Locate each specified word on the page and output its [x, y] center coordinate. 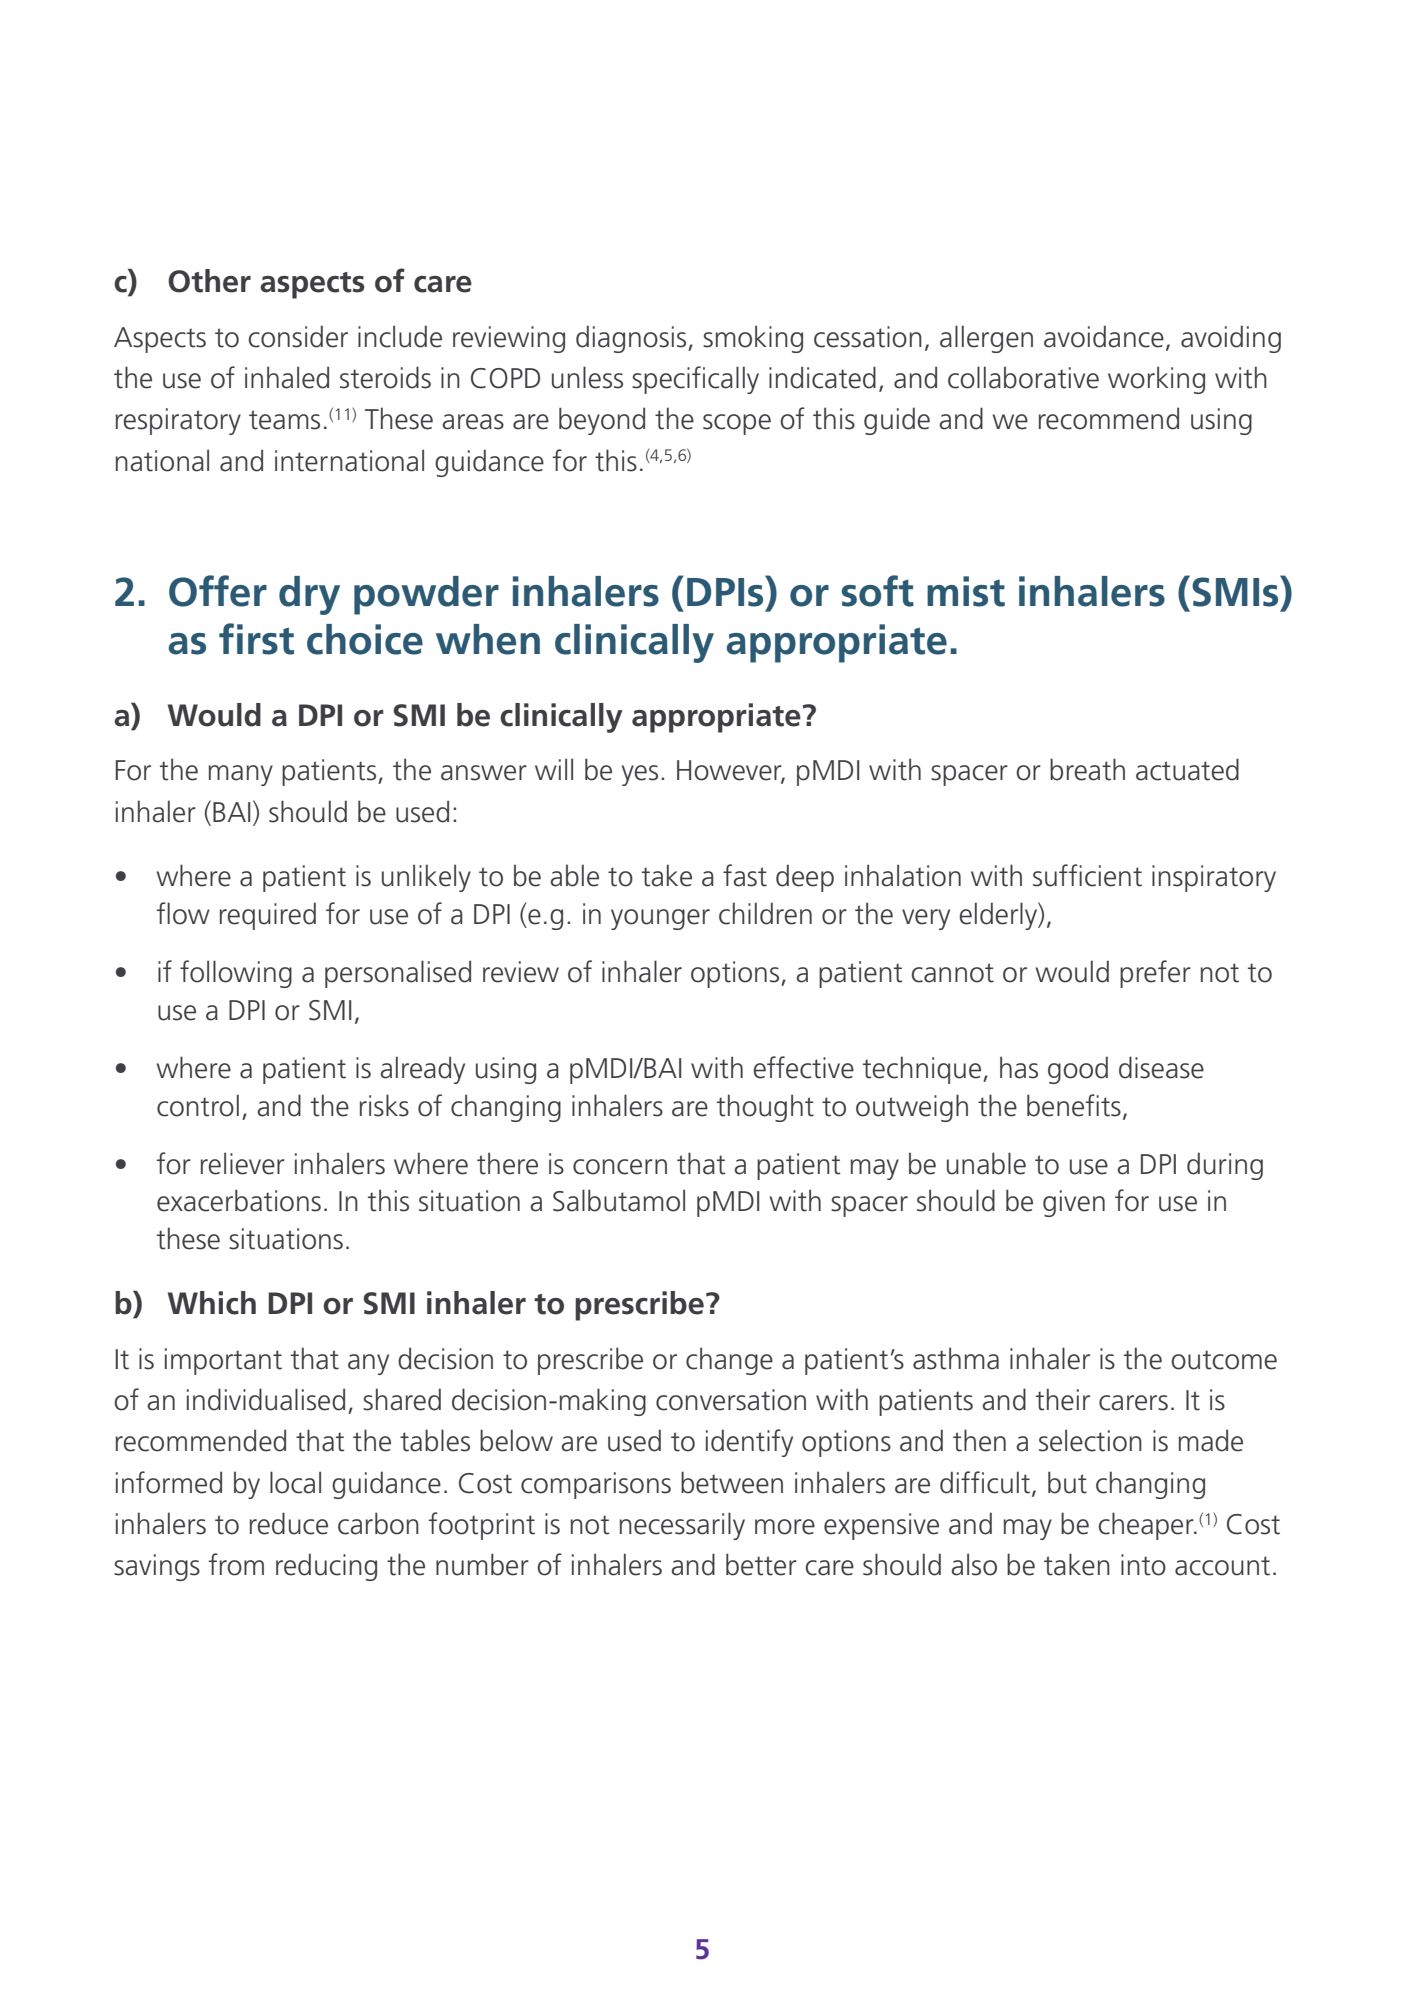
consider [298, 336]
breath [1087, 769]
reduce [289, 1523]
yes [640, 775]
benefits [1074, 1105]
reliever [243, 1163]
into [1143, 1565]
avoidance [1104, 336]
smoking [753, 339]
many [241, 775]
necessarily [682, 1526]
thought [765, 1108]
